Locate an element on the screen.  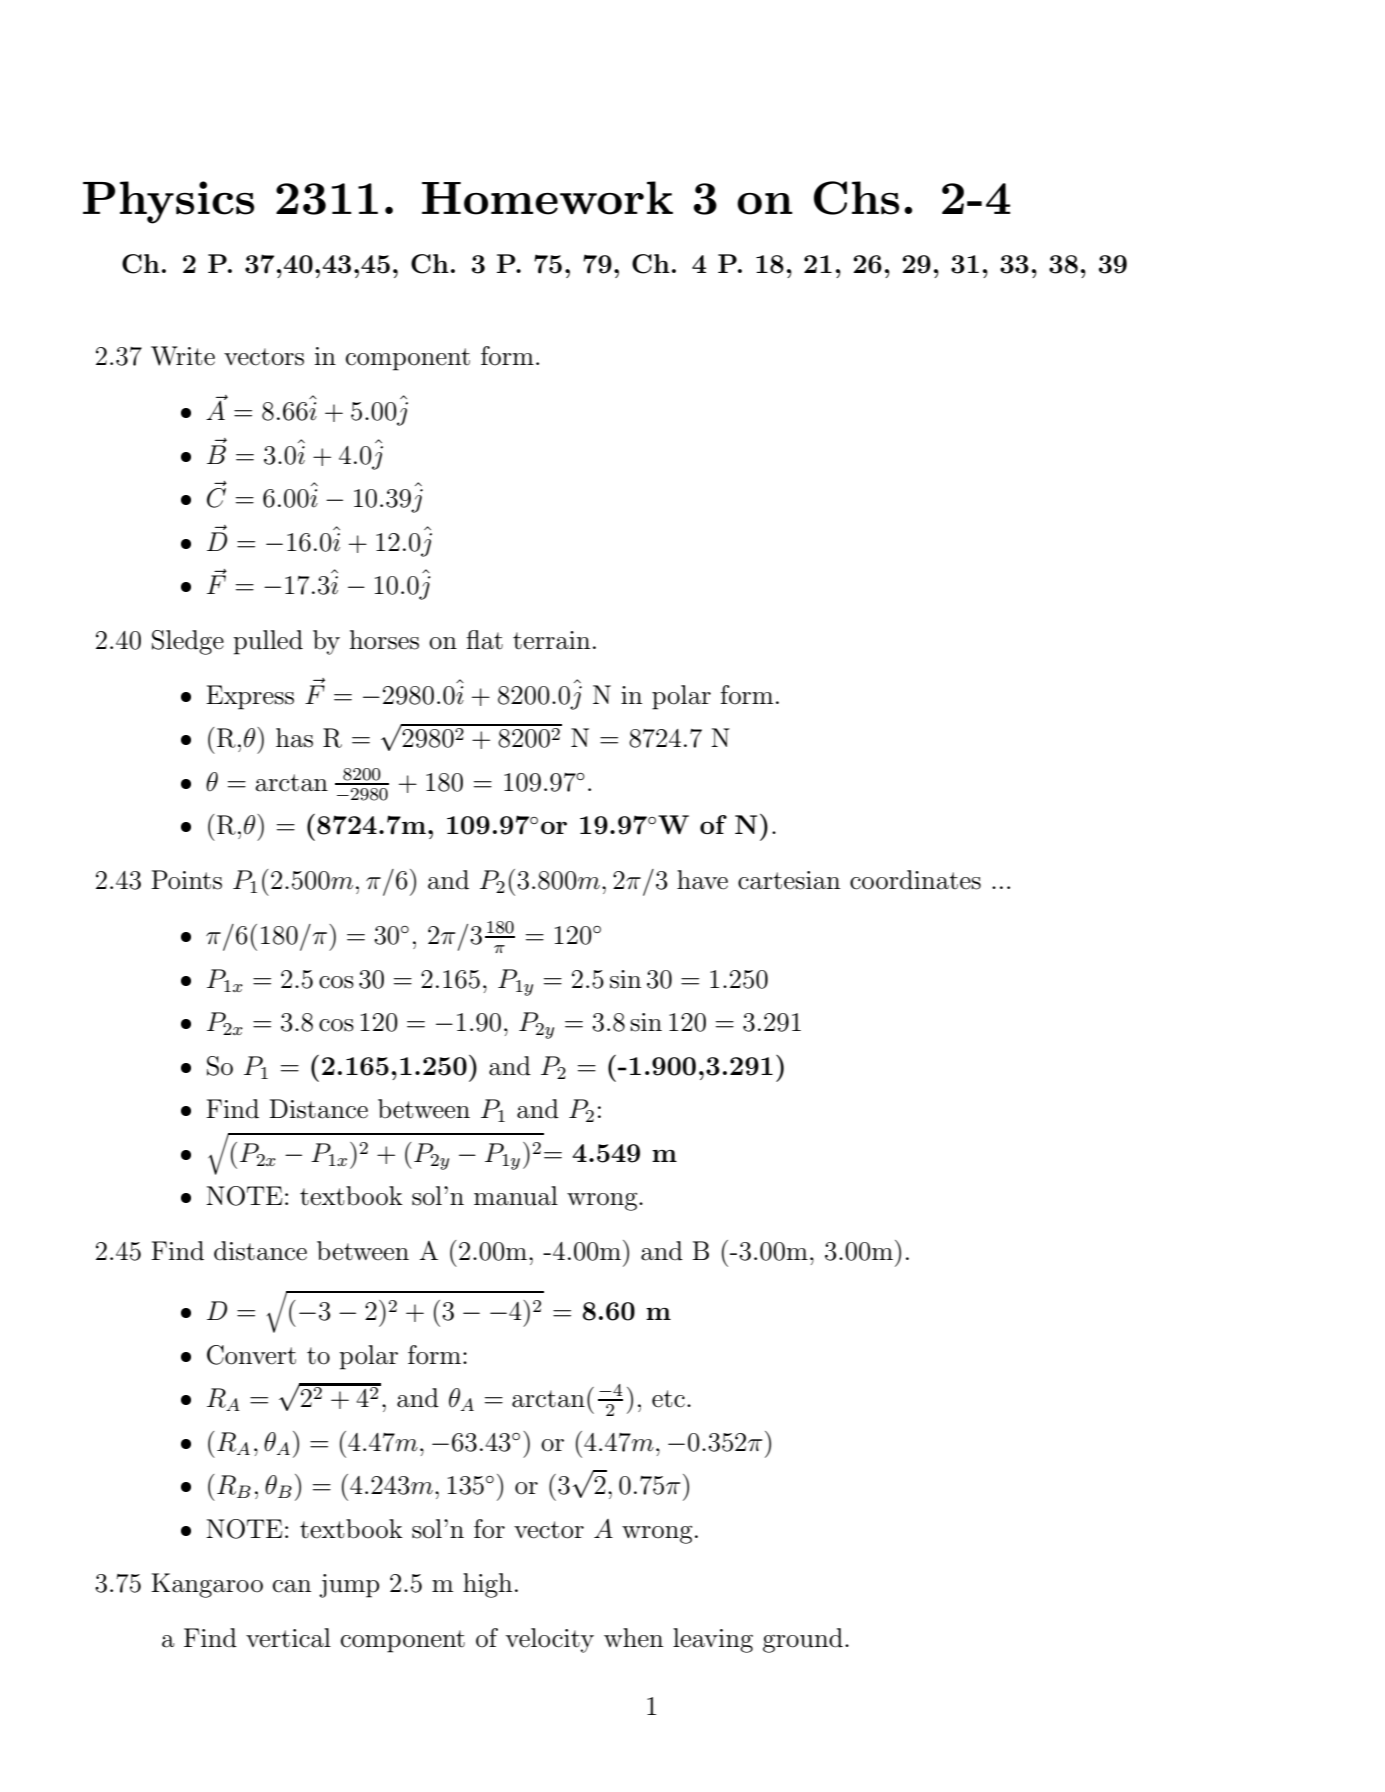
velocity is located at coordinates (550, 1640).
